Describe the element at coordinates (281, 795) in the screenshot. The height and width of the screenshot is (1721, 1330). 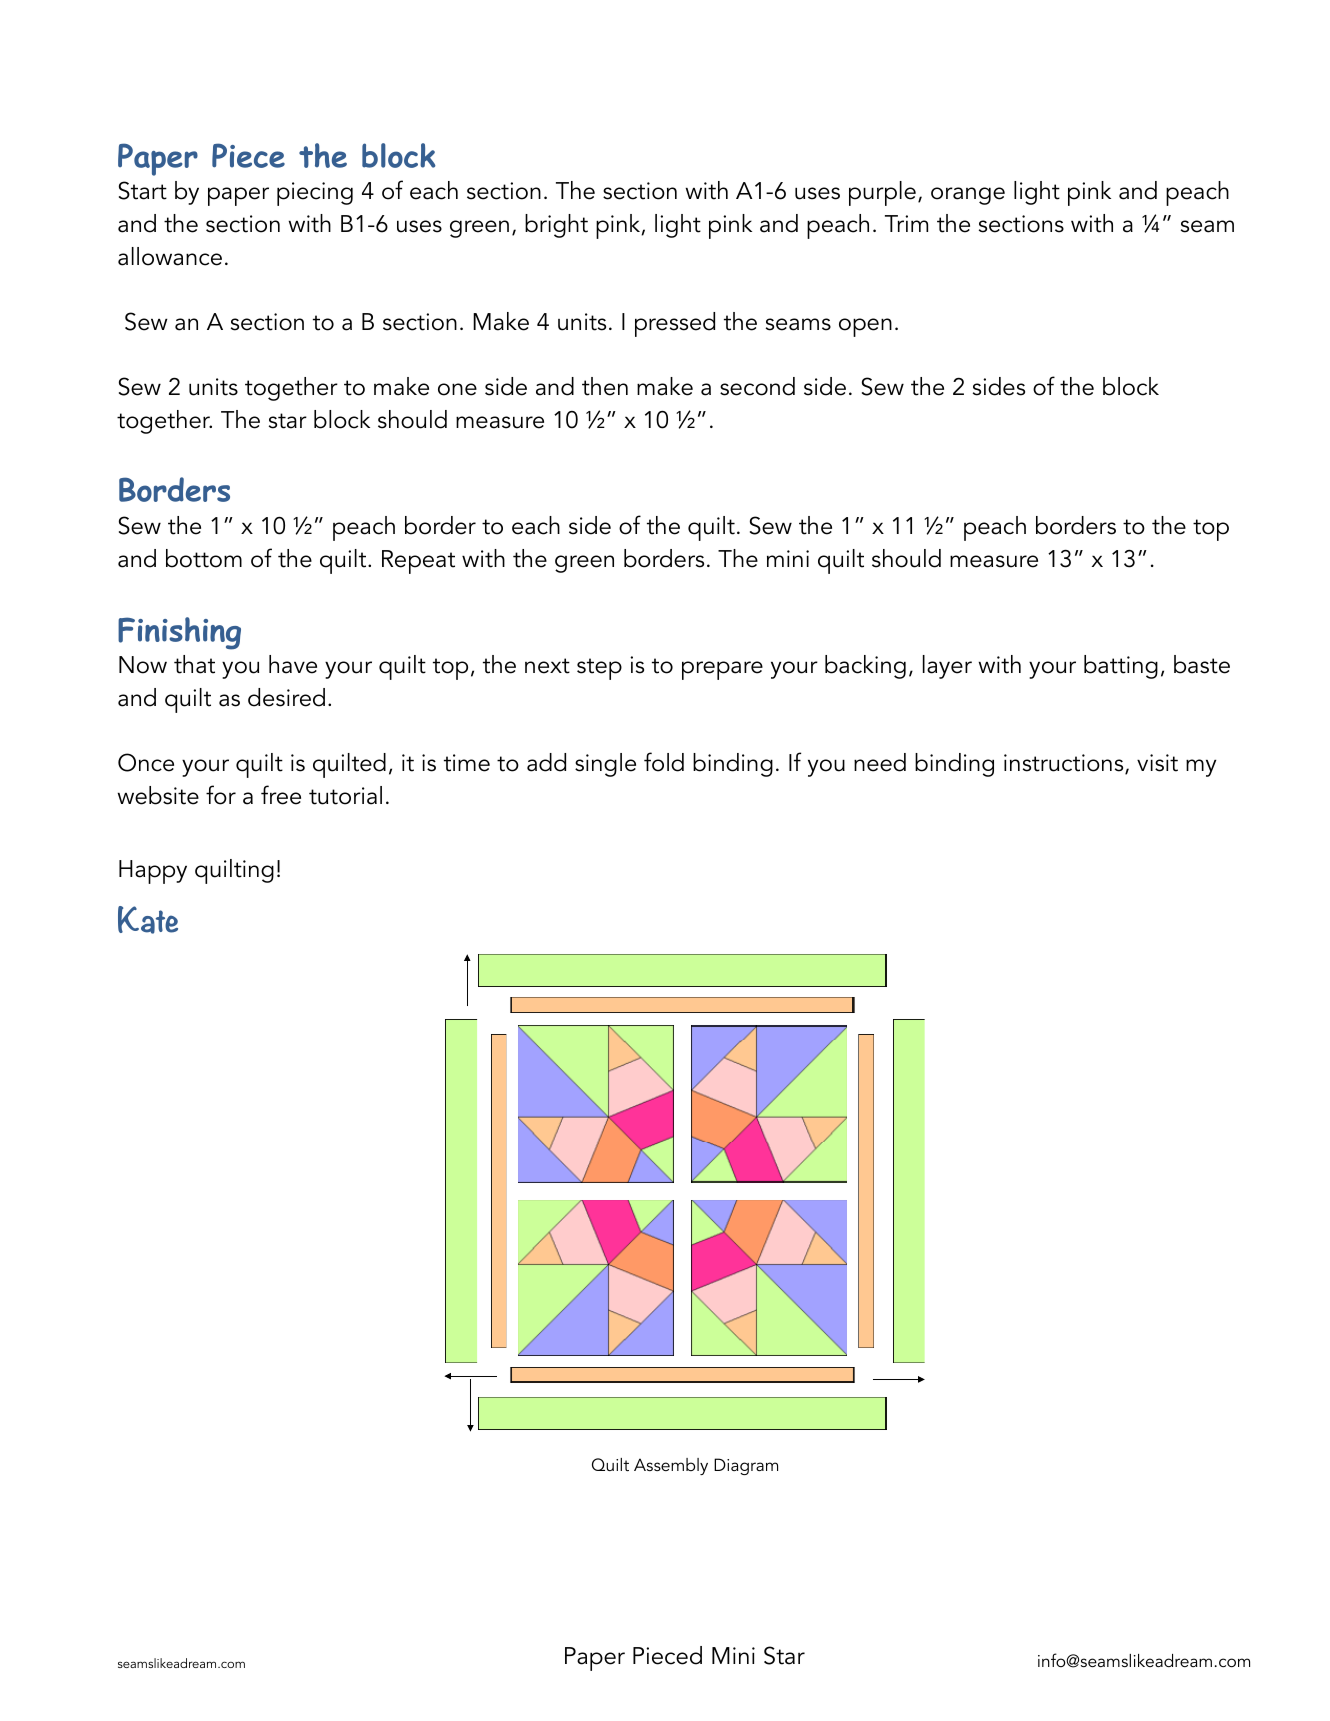
I see `free` at that location.
